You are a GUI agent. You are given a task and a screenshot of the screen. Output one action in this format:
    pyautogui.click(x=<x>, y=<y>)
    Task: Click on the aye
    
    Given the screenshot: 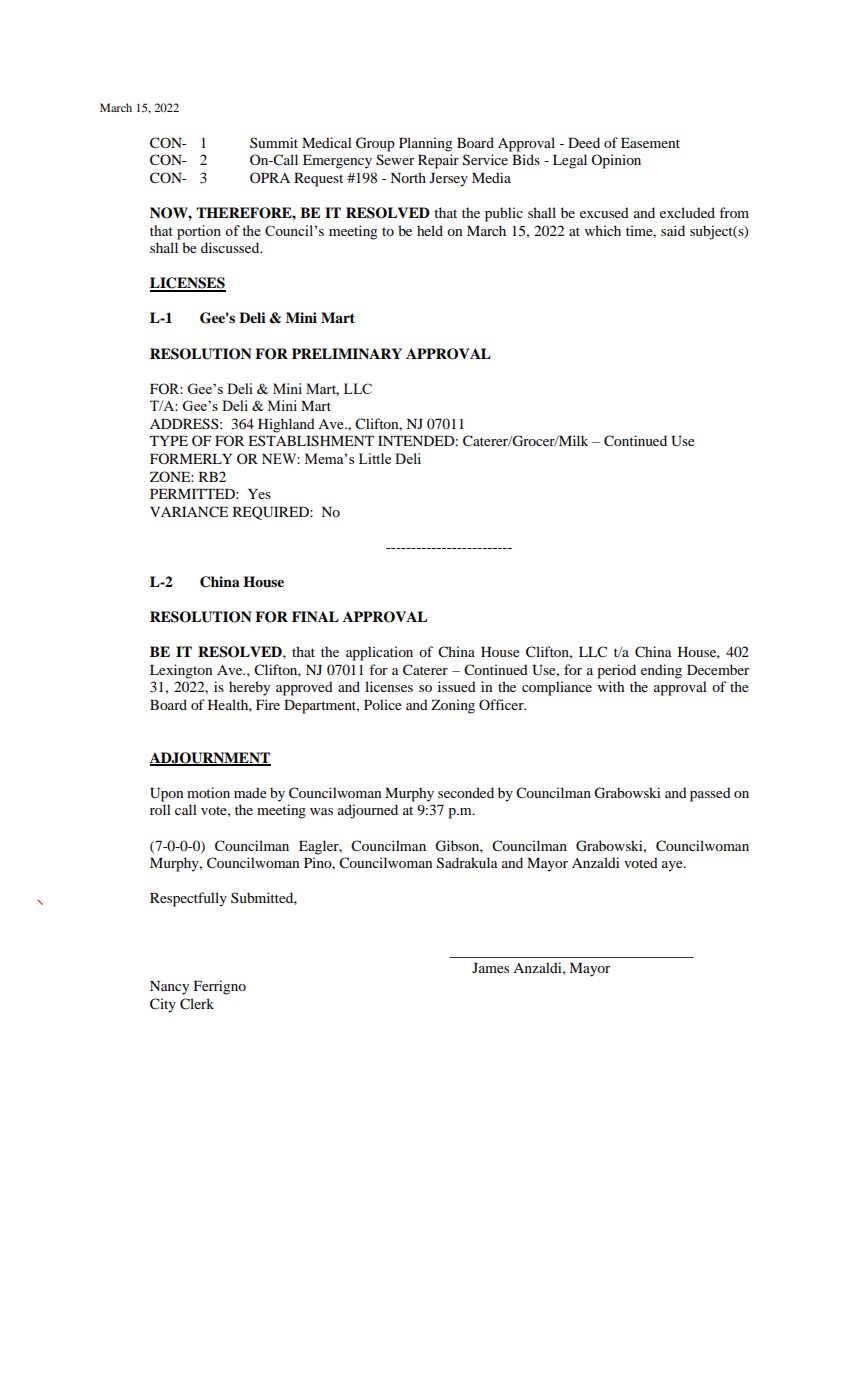 What is the action you would take?
    pyautogui.click(x=673, y=866)
